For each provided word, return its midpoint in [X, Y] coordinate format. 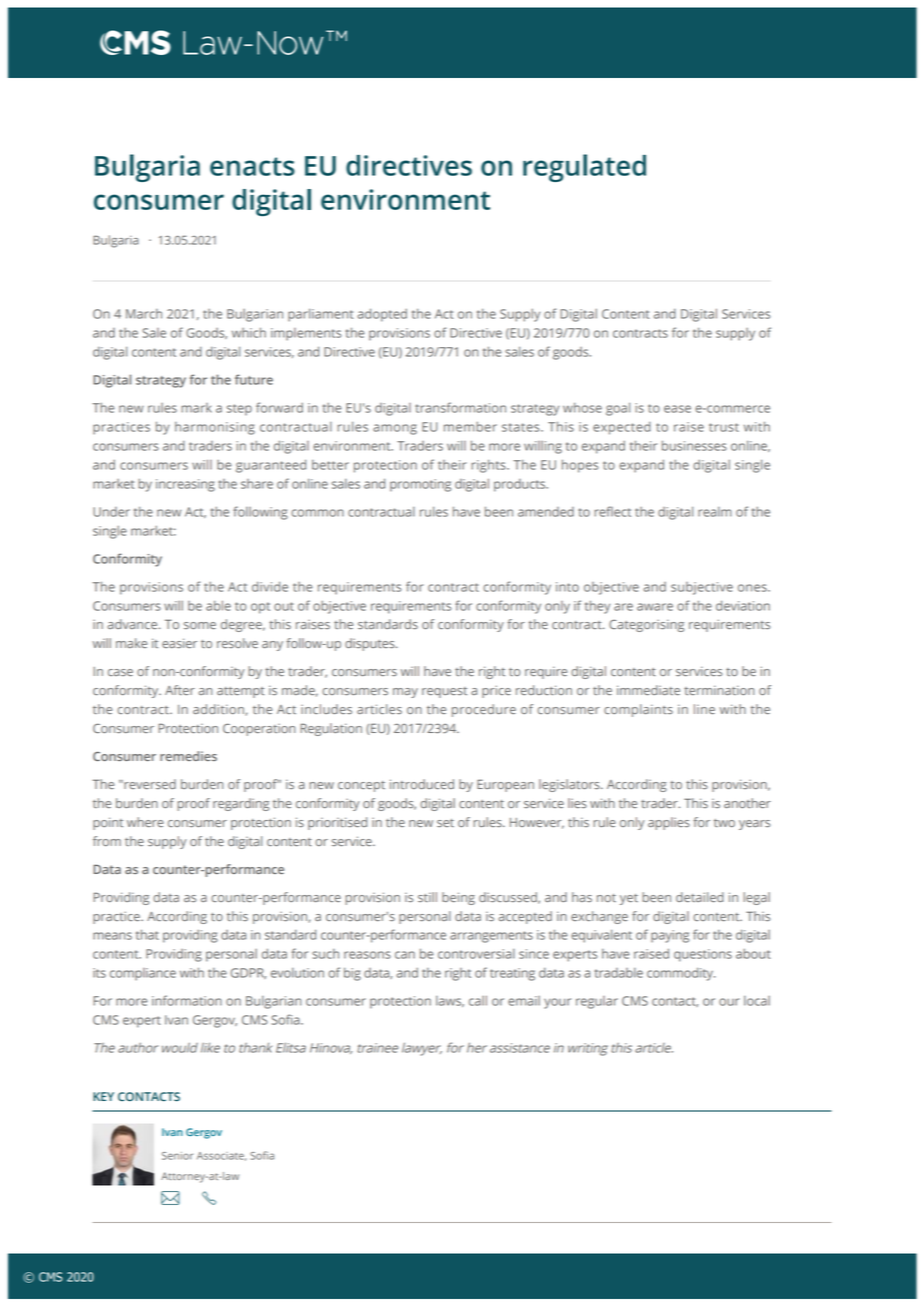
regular [597, 1002]
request [444, 692]
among [395, 429]
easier [179, 643]
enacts [252, 166]
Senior [177, 1156]
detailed [700, 897]
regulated [584, 168]
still [427, 897]
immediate [648, 690]
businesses [694, 445]
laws [450, 1001]
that [147, 934]
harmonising [215, 428]
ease [677, 409]
